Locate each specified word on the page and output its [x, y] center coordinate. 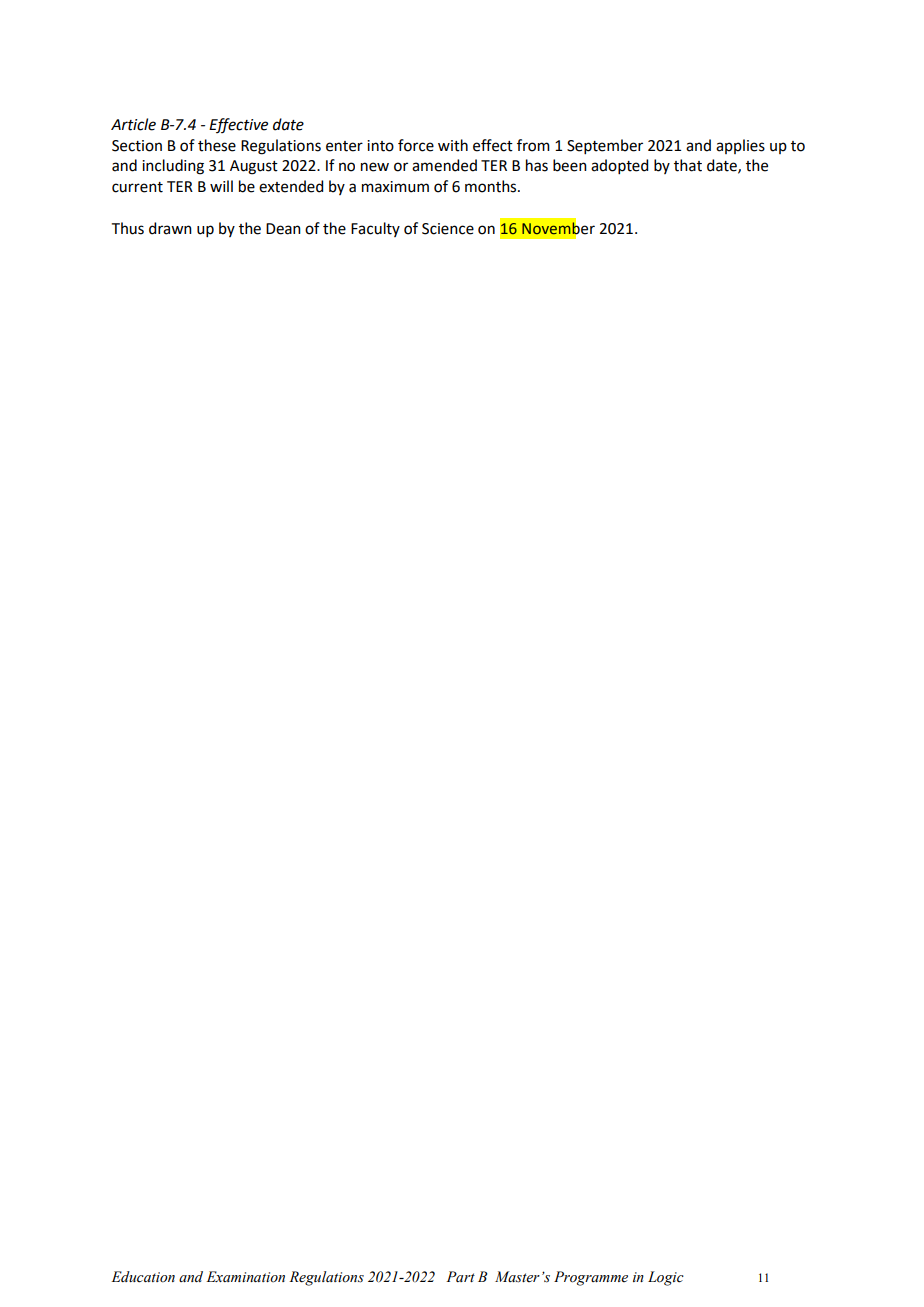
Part [460, 1276]
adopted [619, 166]
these [217, 145]
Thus [128, 228]
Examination [245, 1277]
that [688, 165]
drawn [170, 228]
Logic [666, 1278]
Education [143, 1277]
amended [444, 165]
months [492, 186]
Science [448, 229]
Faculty [375, 229]
